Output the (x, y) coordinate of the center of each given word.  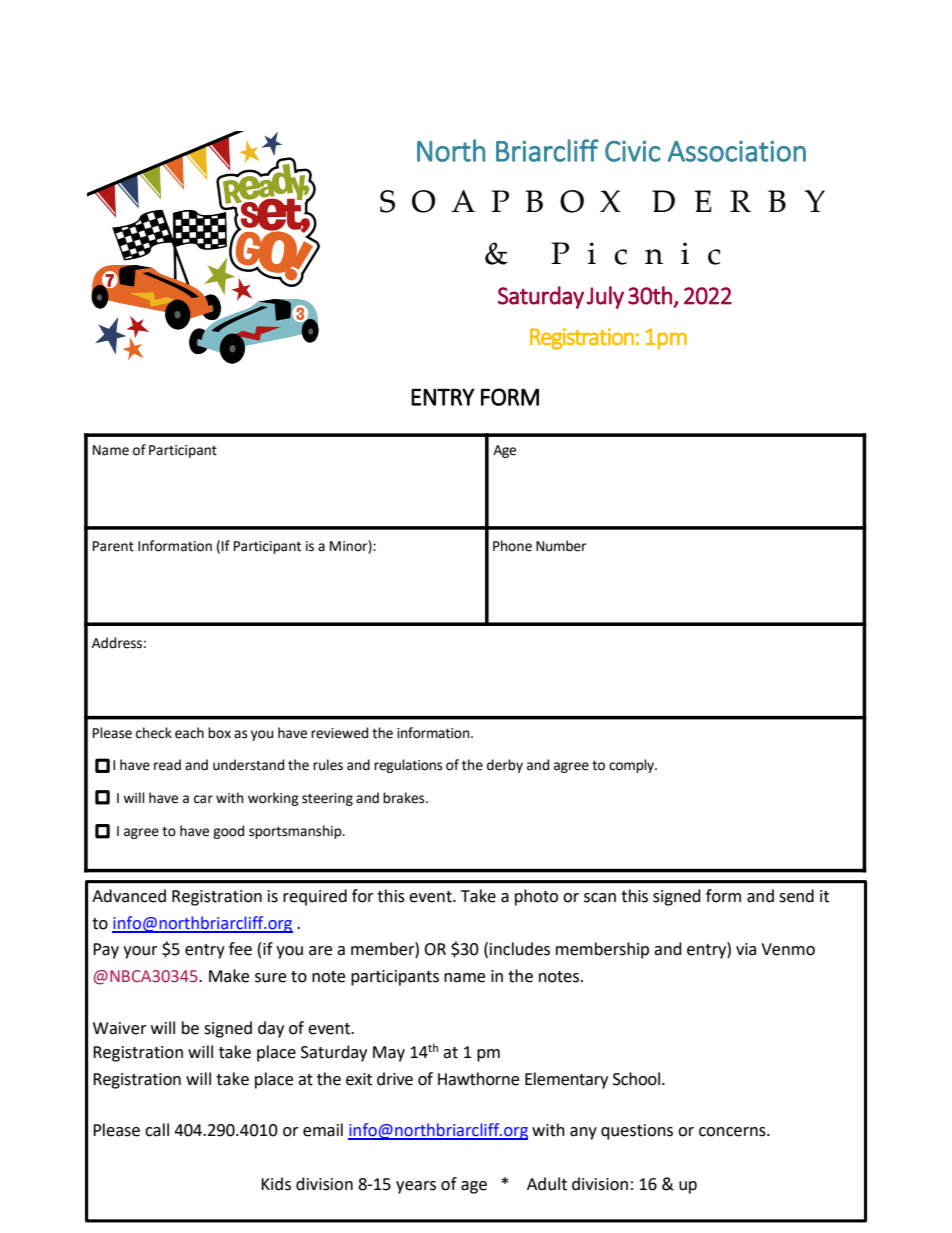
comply (632, 766)
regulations (408, 766)
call (157, 1130)
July (605, 297)
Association (737, 151)
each (189, 733)
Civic (633, 151)
